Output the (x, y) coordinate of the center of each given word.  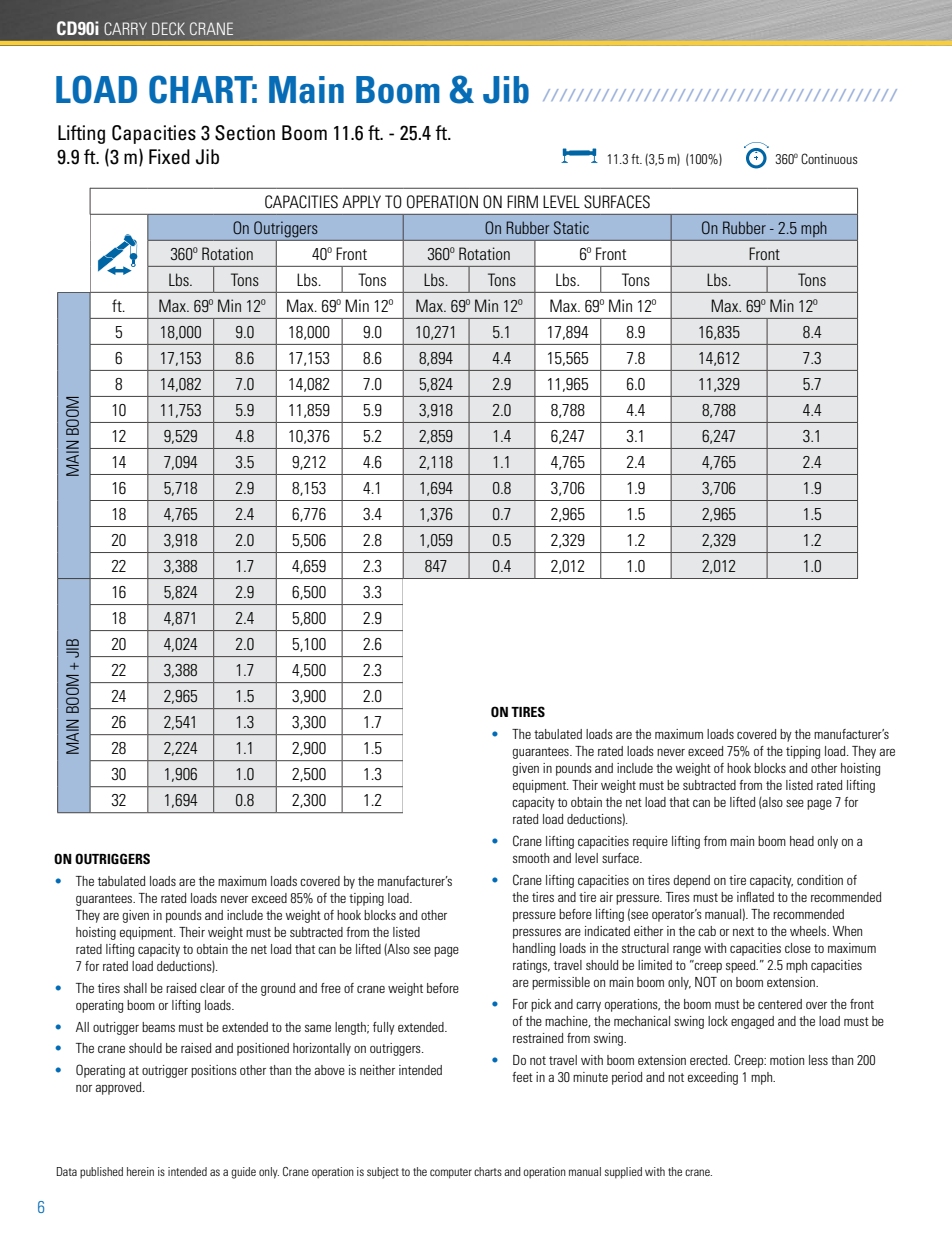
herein (140, 1171)
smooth (531, 858)
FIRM (522, 201)
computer (451, 1173)
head (802, 841)
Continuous (829, 158)
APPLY (361, 201)
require (650, 842)
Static (571, 227)
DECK (168, 28)
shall (135, 988)
